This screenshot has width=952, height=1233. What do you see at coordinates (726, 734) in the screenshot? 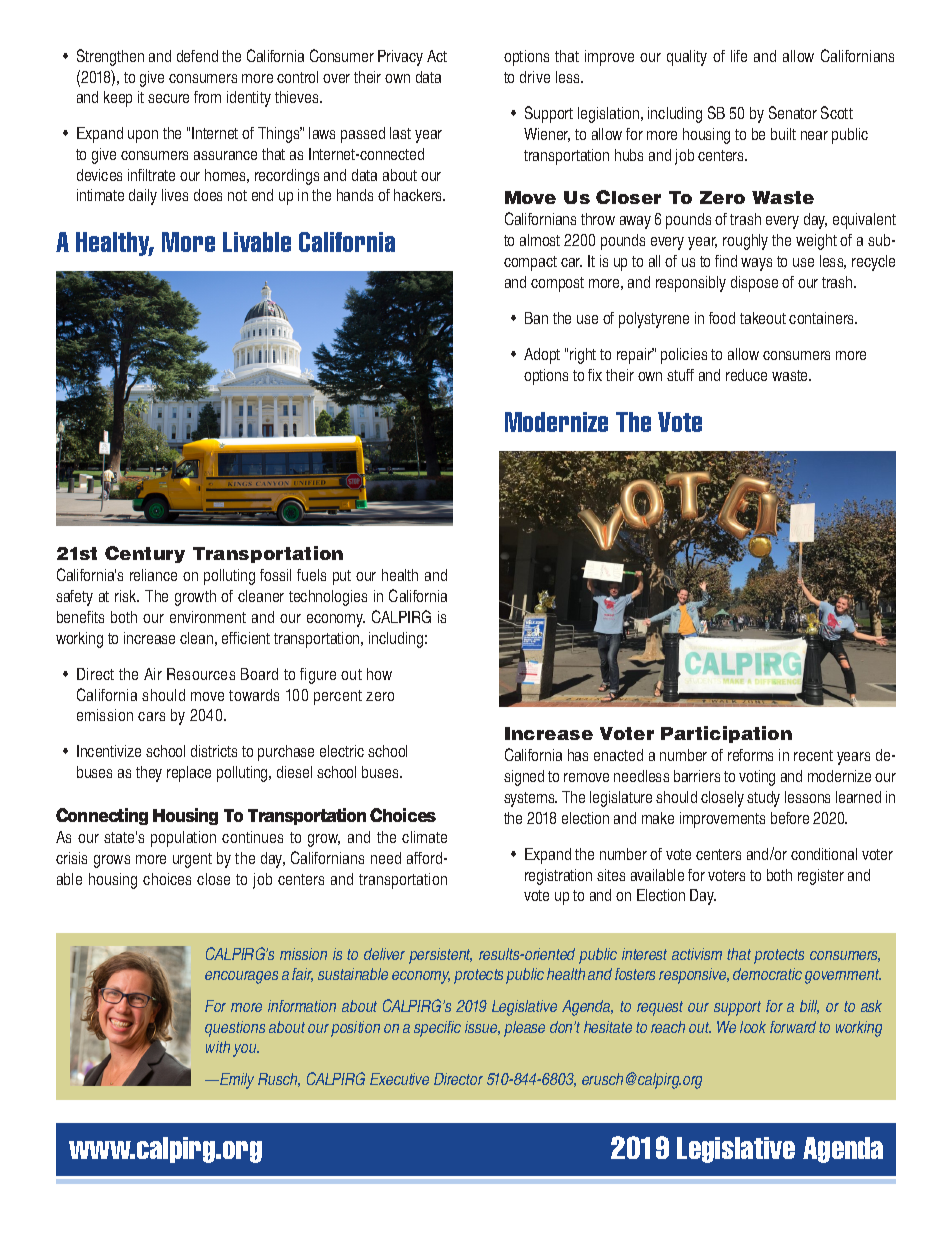
I see `Participation` at bounding box center [726, 734].
